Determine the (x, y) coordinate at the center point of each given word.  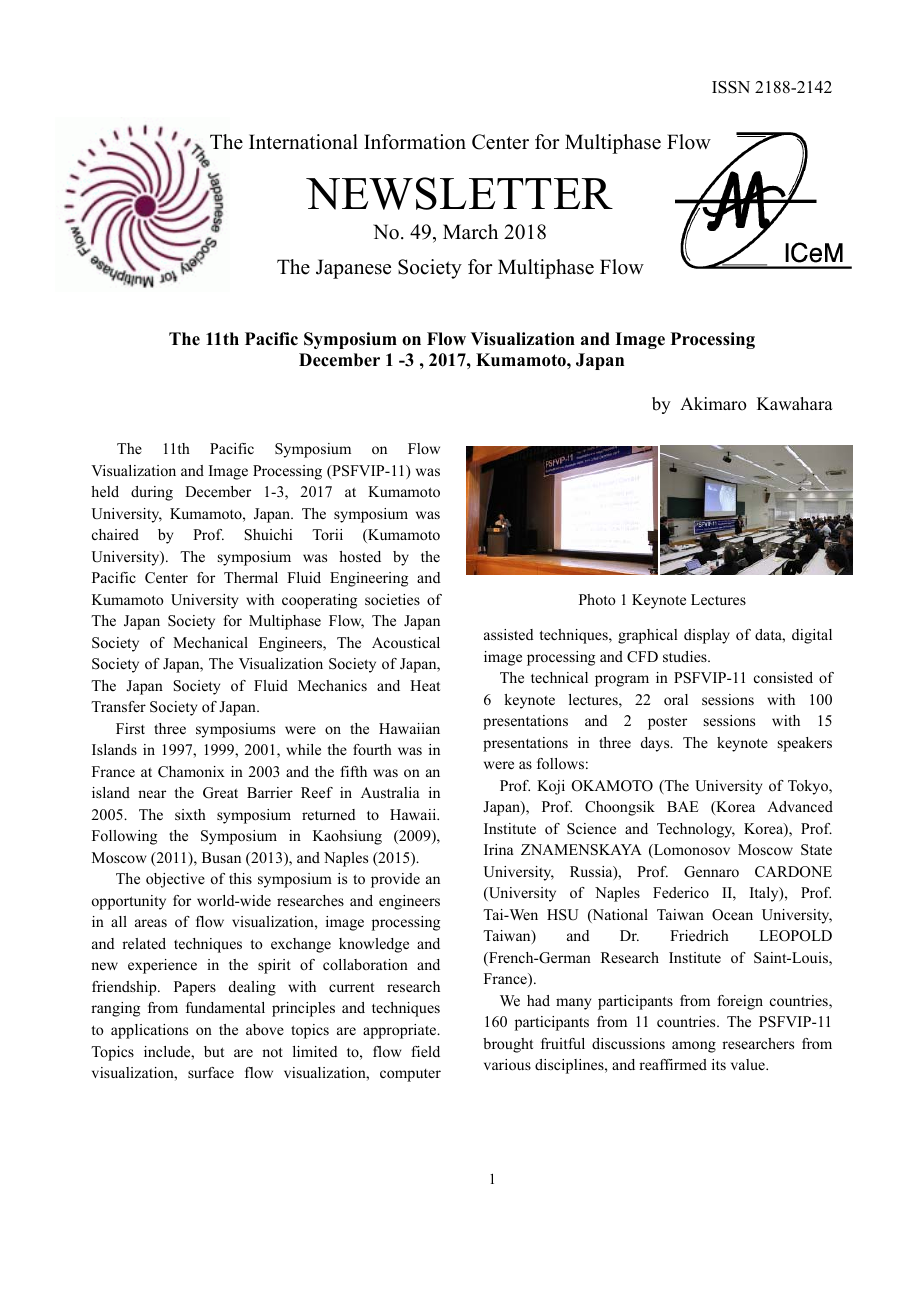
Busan (221, 857)
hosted (360, 556)
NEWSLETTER (459, 193)
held (105, 491)
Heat (425, 685)
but (214, 1051)
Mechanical (210, 642)
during (152, 493)
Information (415, 142)
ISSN (731, 87)
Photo (597, 599)
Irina (499, 849)
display (707, 636)
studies (686, 656)
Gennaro (711, 872)
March (470, 232)
